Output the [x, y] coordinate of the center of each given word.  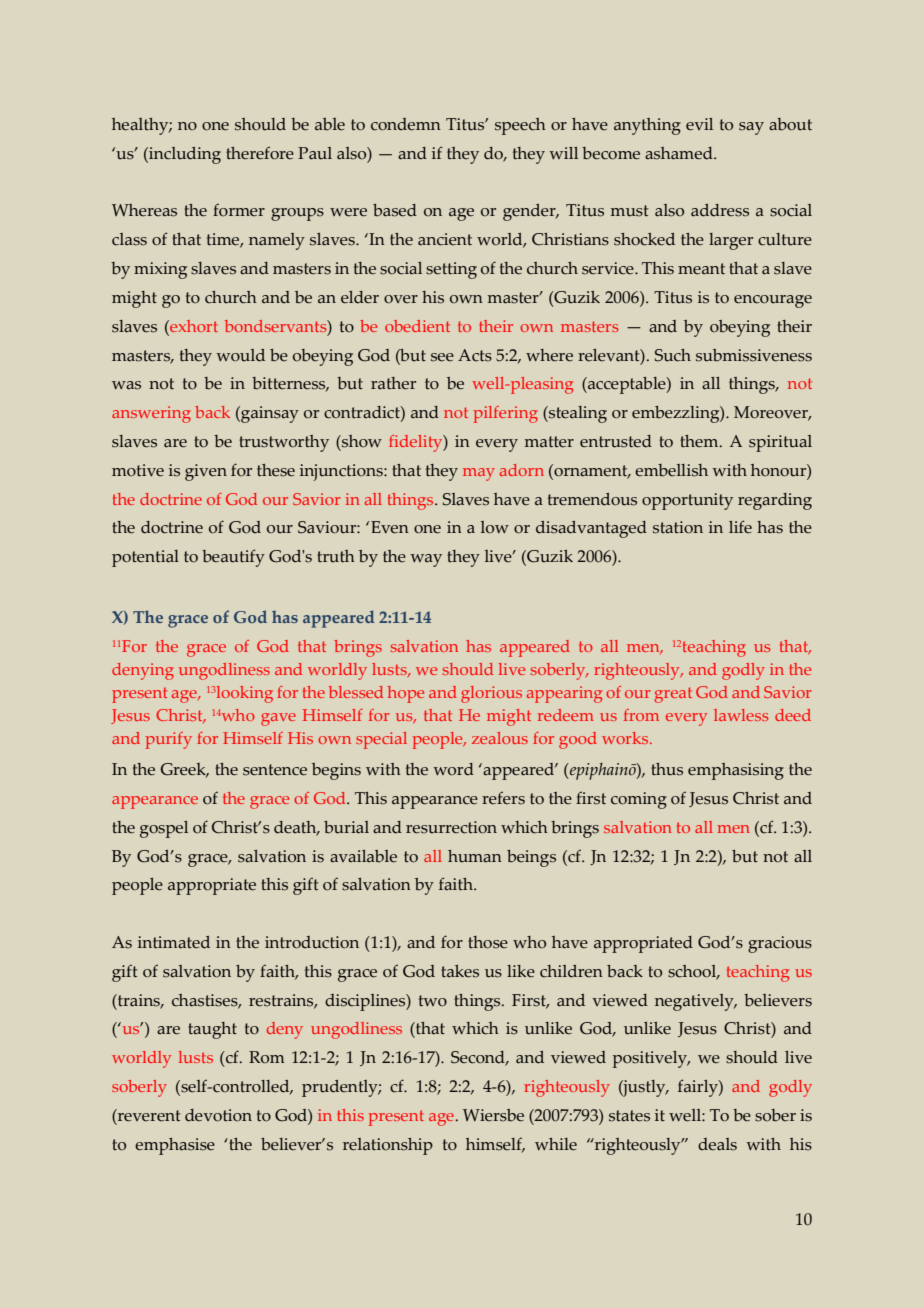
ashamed [680, 153]
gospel [164, 829]
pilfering [505, 414]
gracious [780, 944]
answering [151, 414]
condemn [406, 124]
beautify [233, 558]
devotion [218, 1115]
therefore [260, 153]
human [475, 856]
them [700, 441]
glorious [491, 694]
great [673, 695]
